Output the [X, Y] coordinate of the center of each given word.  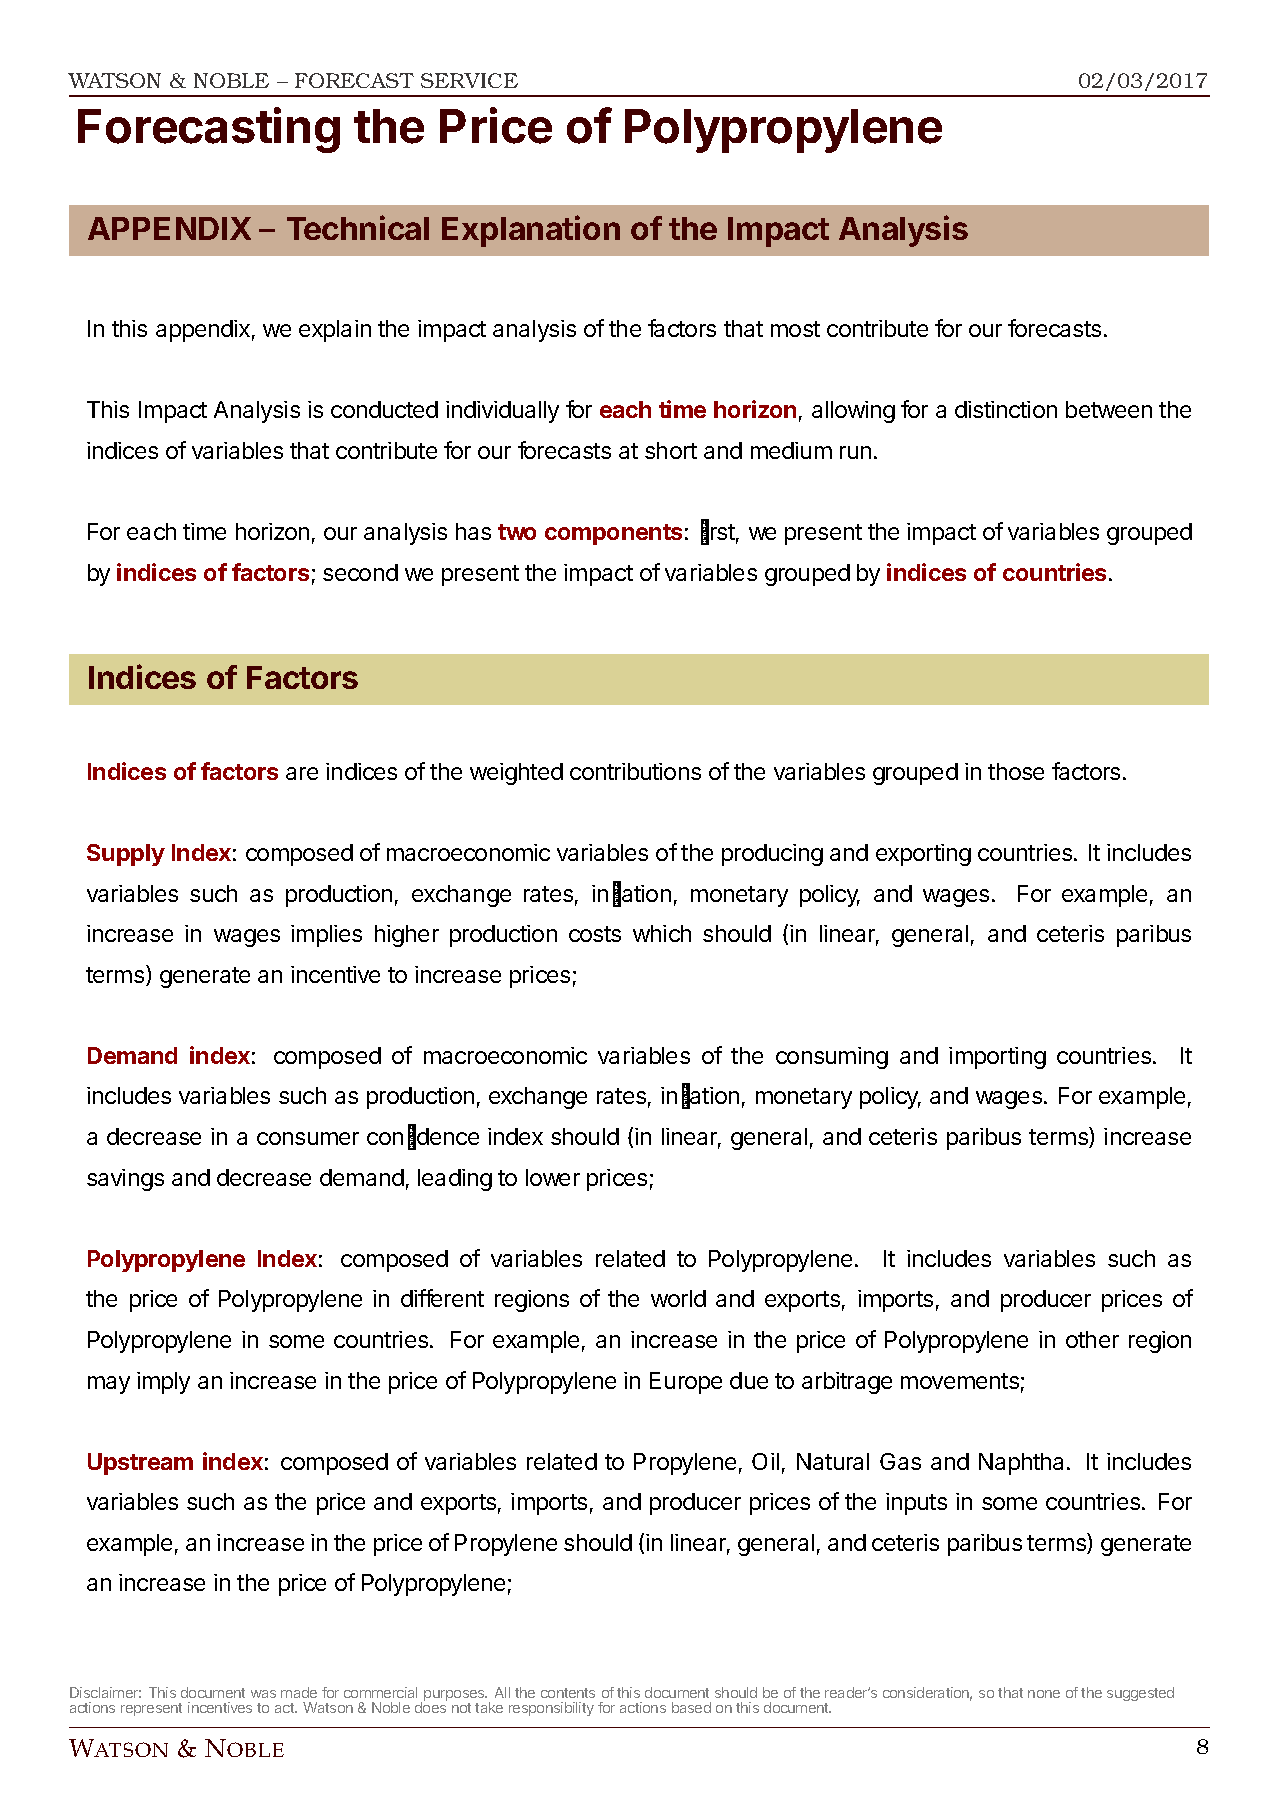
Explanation [531, 231]
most [795, 329]
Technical [358, 227]
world [678, 1298]
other [1092, 1339]
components [613, 534]
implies [326, 936]
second [360, 572]
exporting [923, 855]
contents [568, 1693]
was [263, 1694]
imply [163, 1383]
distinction [1006, 409]
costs [595, 934]
